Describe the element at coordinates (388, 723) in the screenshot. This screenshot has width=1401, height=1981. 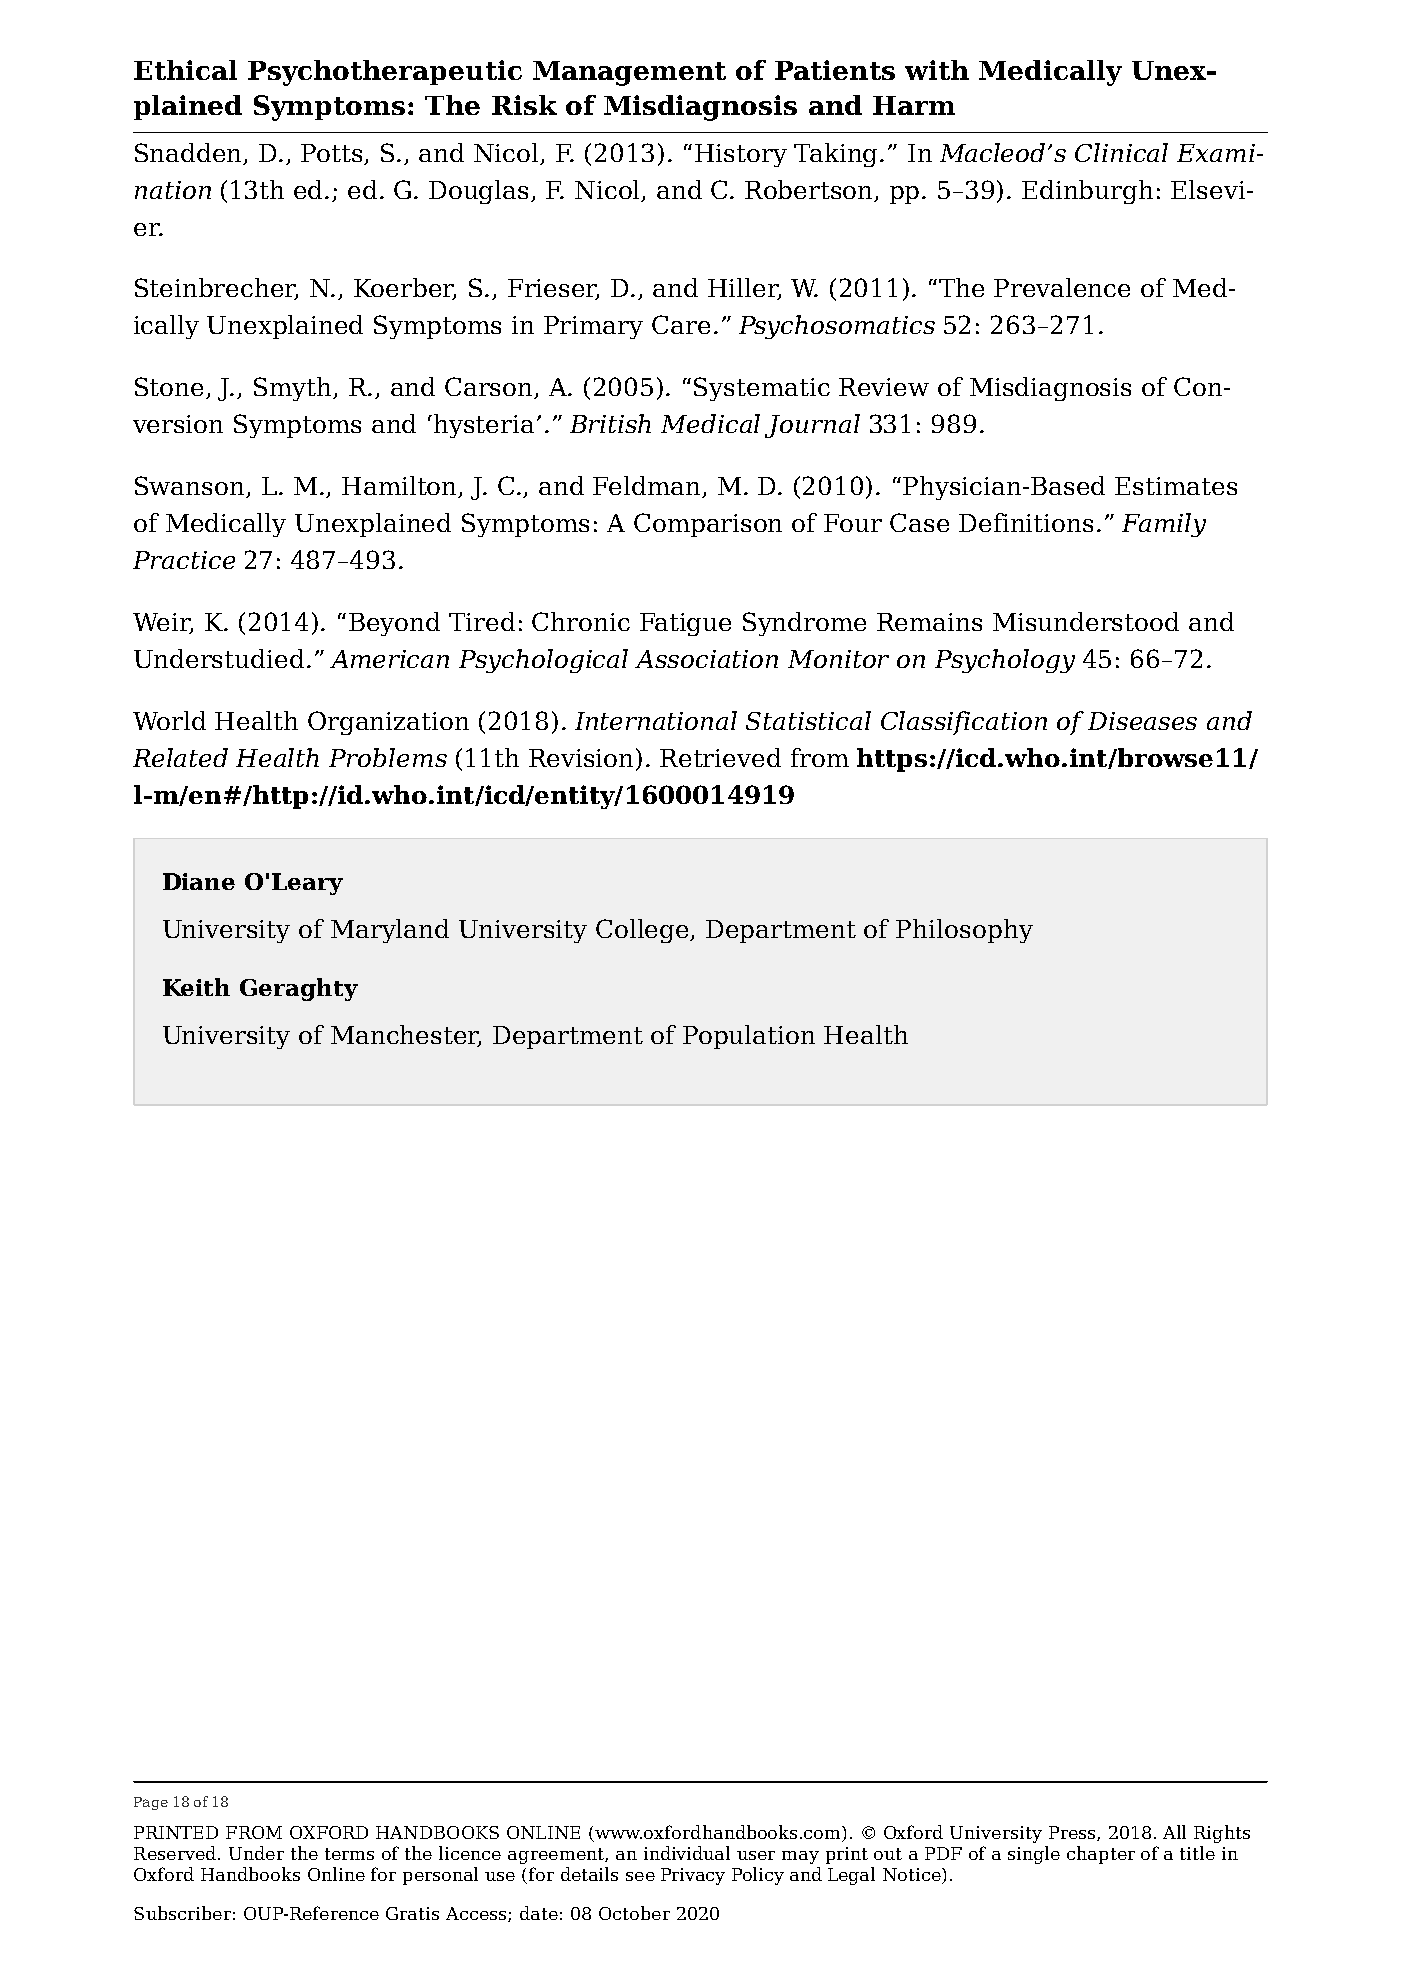
I see `Organization` at that location.
